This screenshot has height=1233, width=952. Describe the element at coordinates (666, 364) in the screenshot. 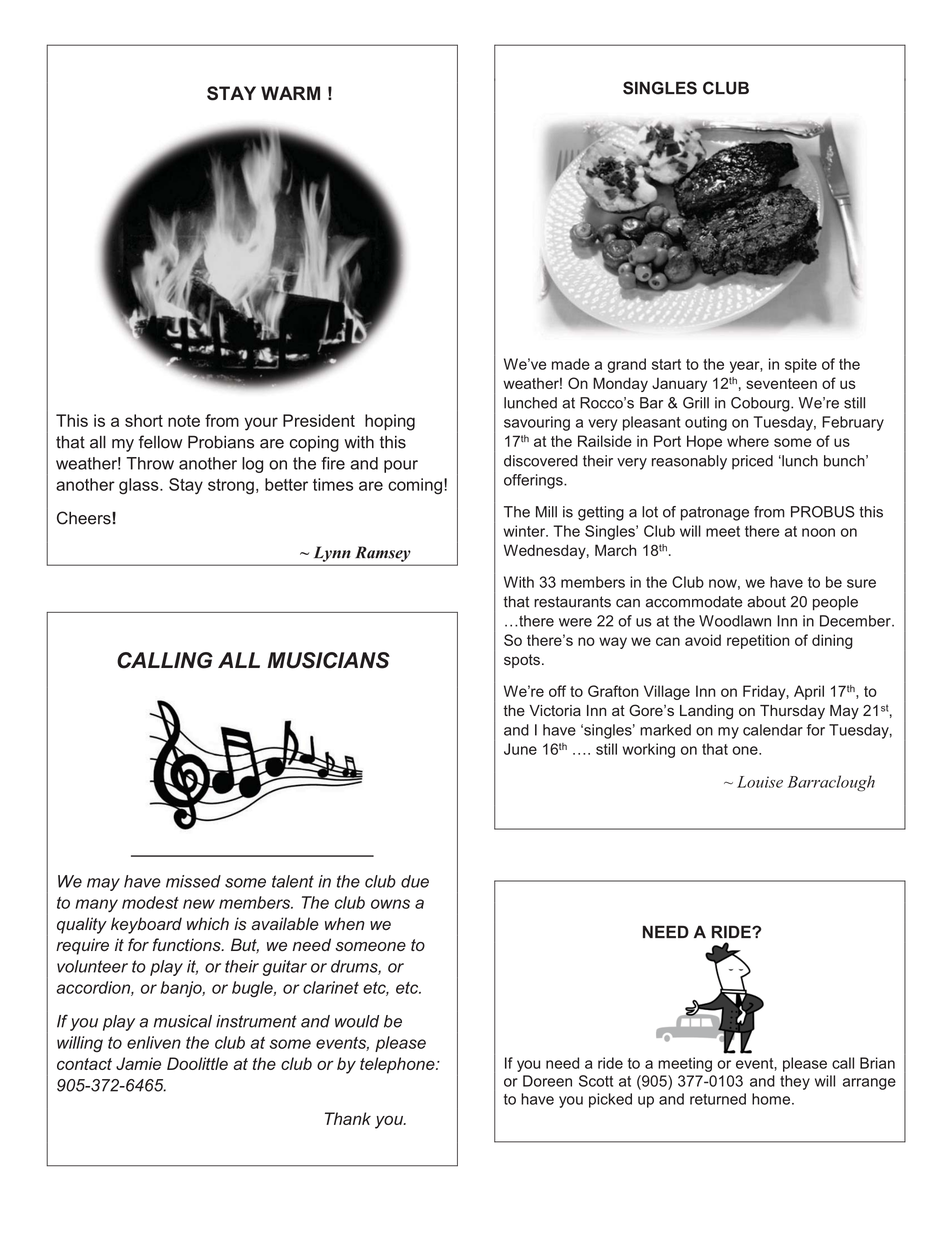

I see `start` at that location.
